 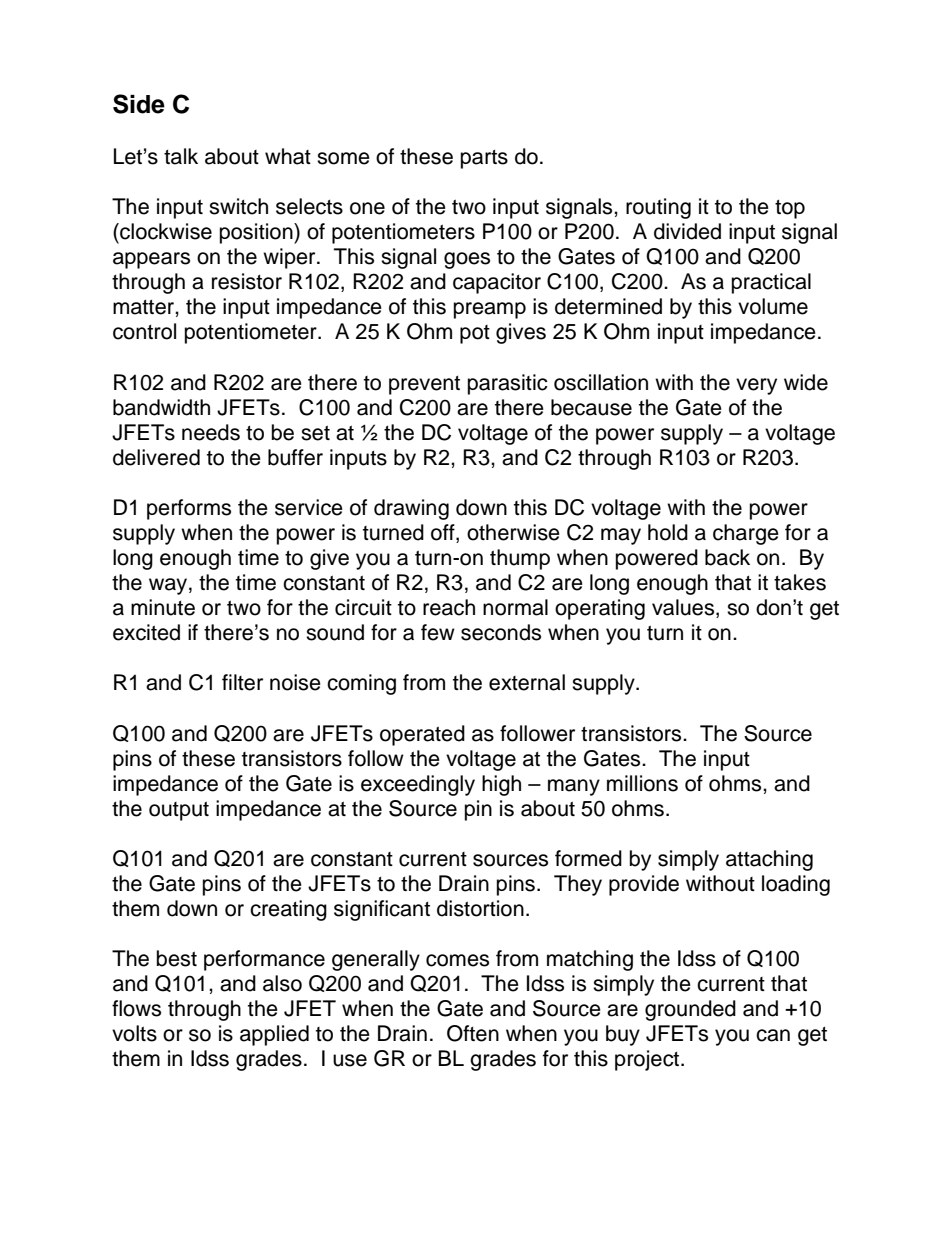 I want to click on Often, so click(x=473, y=1033).
